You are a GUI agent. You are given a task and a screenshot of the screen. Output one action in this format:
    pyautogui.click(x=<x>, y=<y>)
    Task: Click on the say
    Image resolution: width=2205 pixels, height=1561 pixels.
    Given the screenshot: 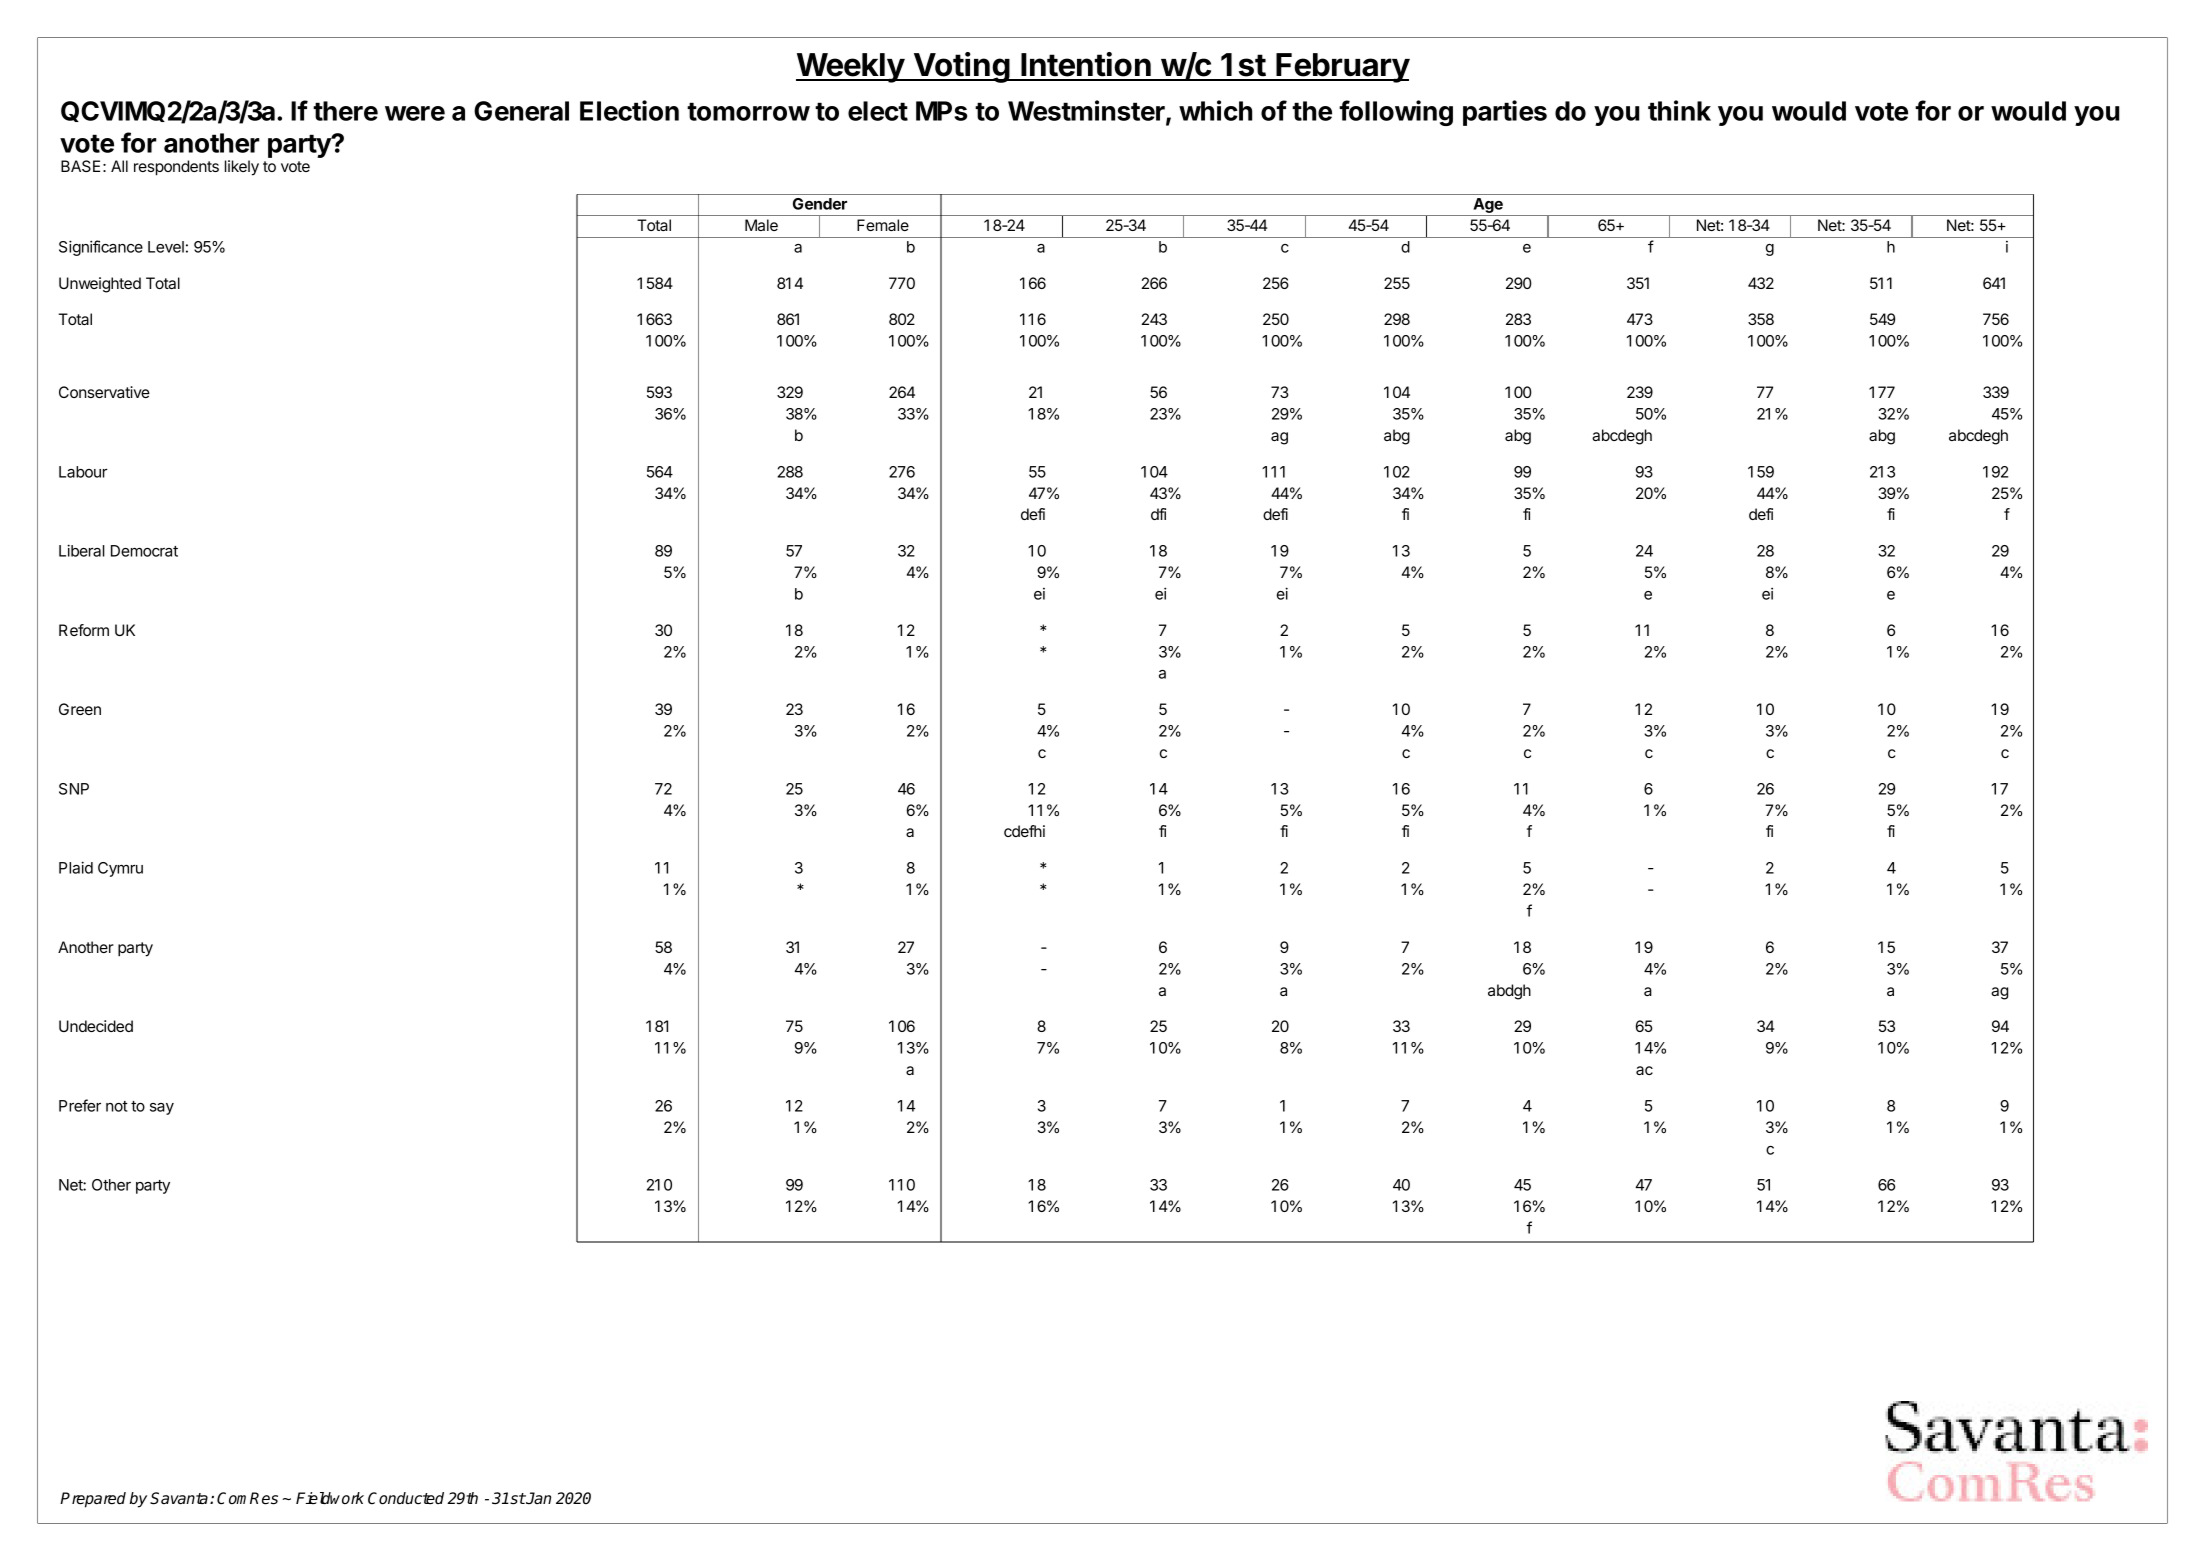 What is the action you would take?
    pyautogui.click(x=162, y=1109)
